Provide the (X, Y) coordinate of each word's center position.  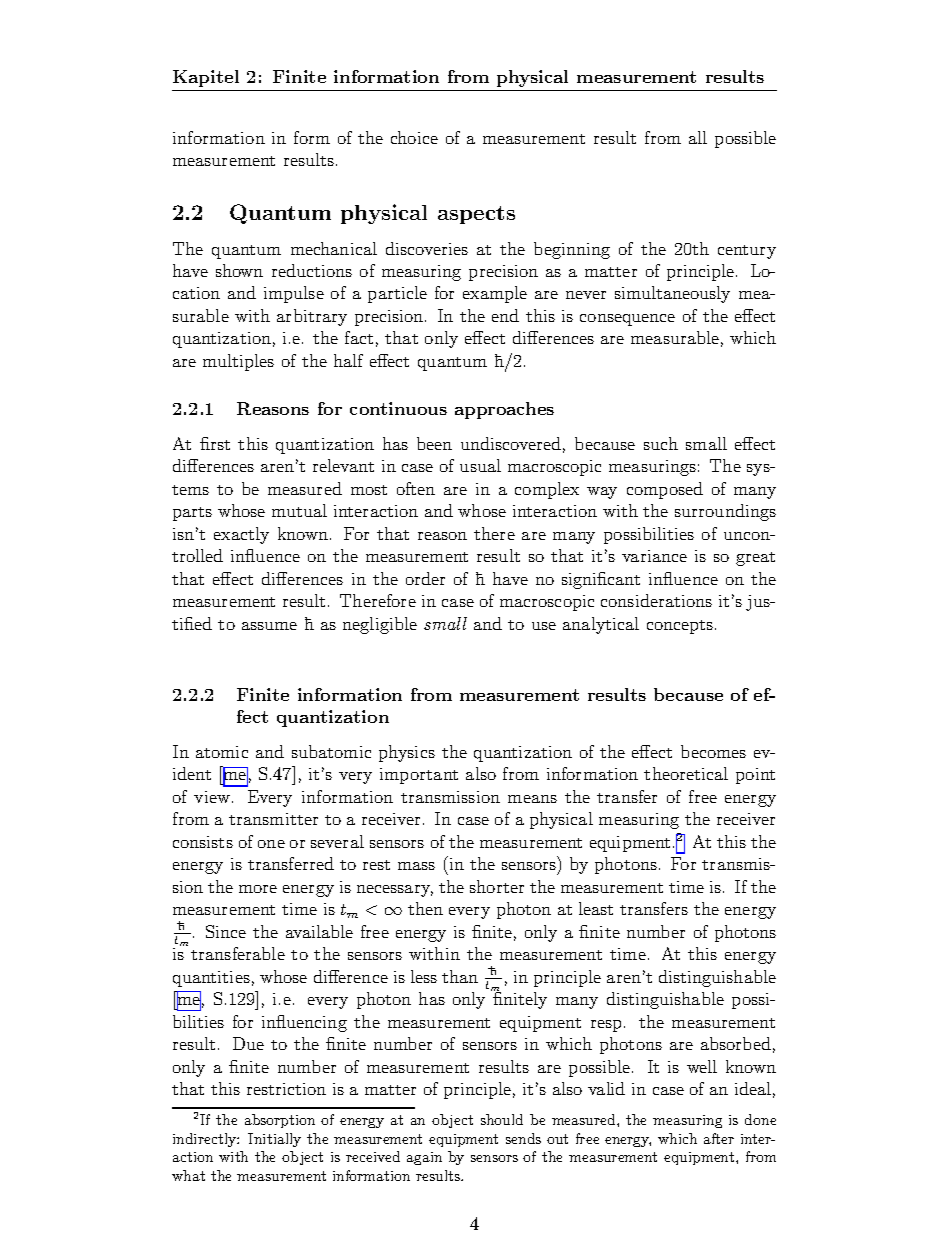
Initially (274, 1140)
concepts (681, 627)
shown (239, 270)
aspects (476, 215)
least (596, 908)
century (747, 252)
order (425, 578)
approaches (504, 410)
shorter (497, 886)
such (661, 443)
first (215, 443)
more (258, 889)
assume (269, 626)
